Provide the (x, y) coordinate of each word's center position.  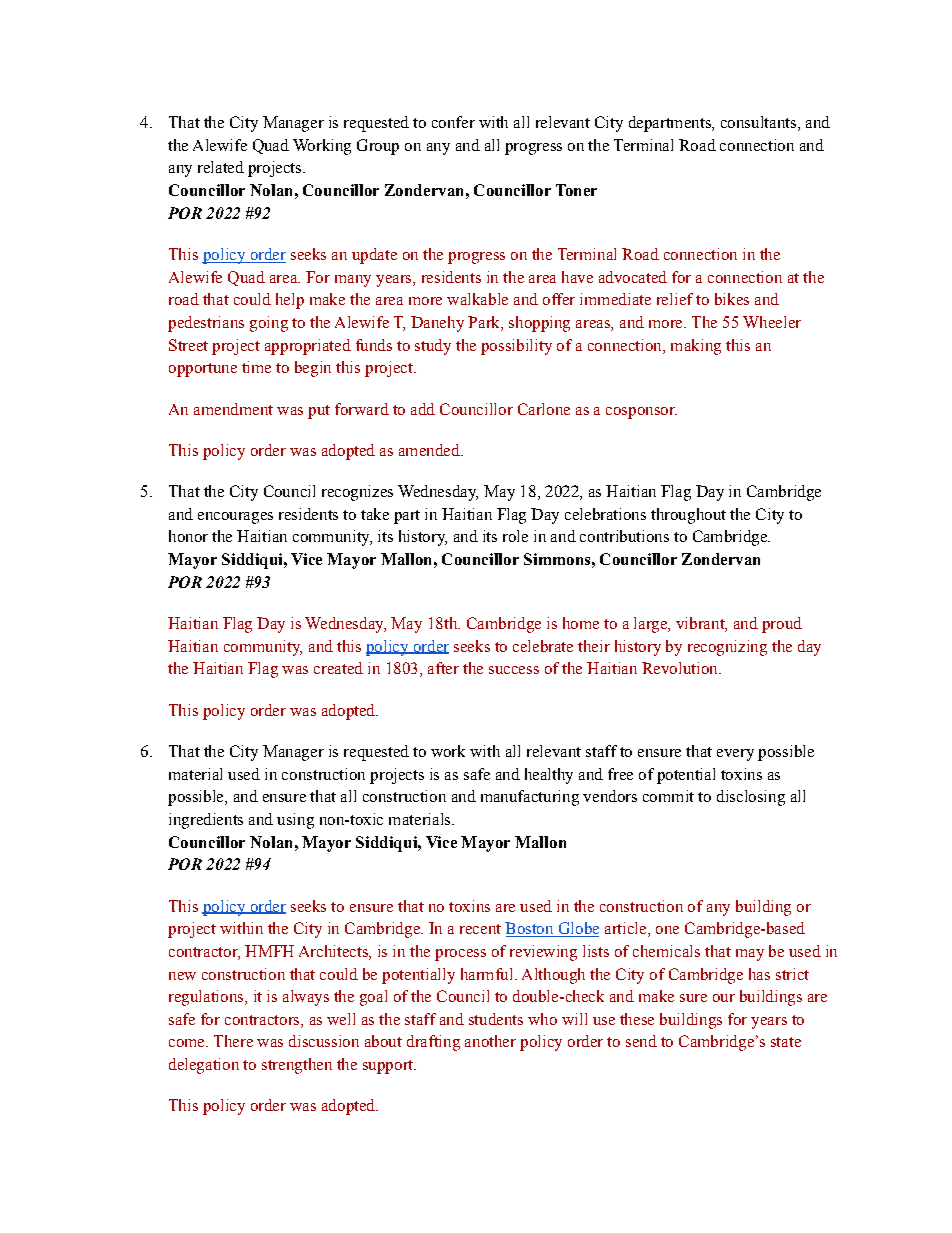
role (515, 536)
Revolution (681, 668)
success (514, 670)
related (221, 167)
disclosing (751, 798)
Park (485, 323)
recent (480, 929)
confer (453, 122)
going (269, 324)
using (295, 821)
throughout (688, 516)
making (696, 347)
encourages (235, 518)
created (338, 668)
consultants (760, 123)
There (233, 1041)
